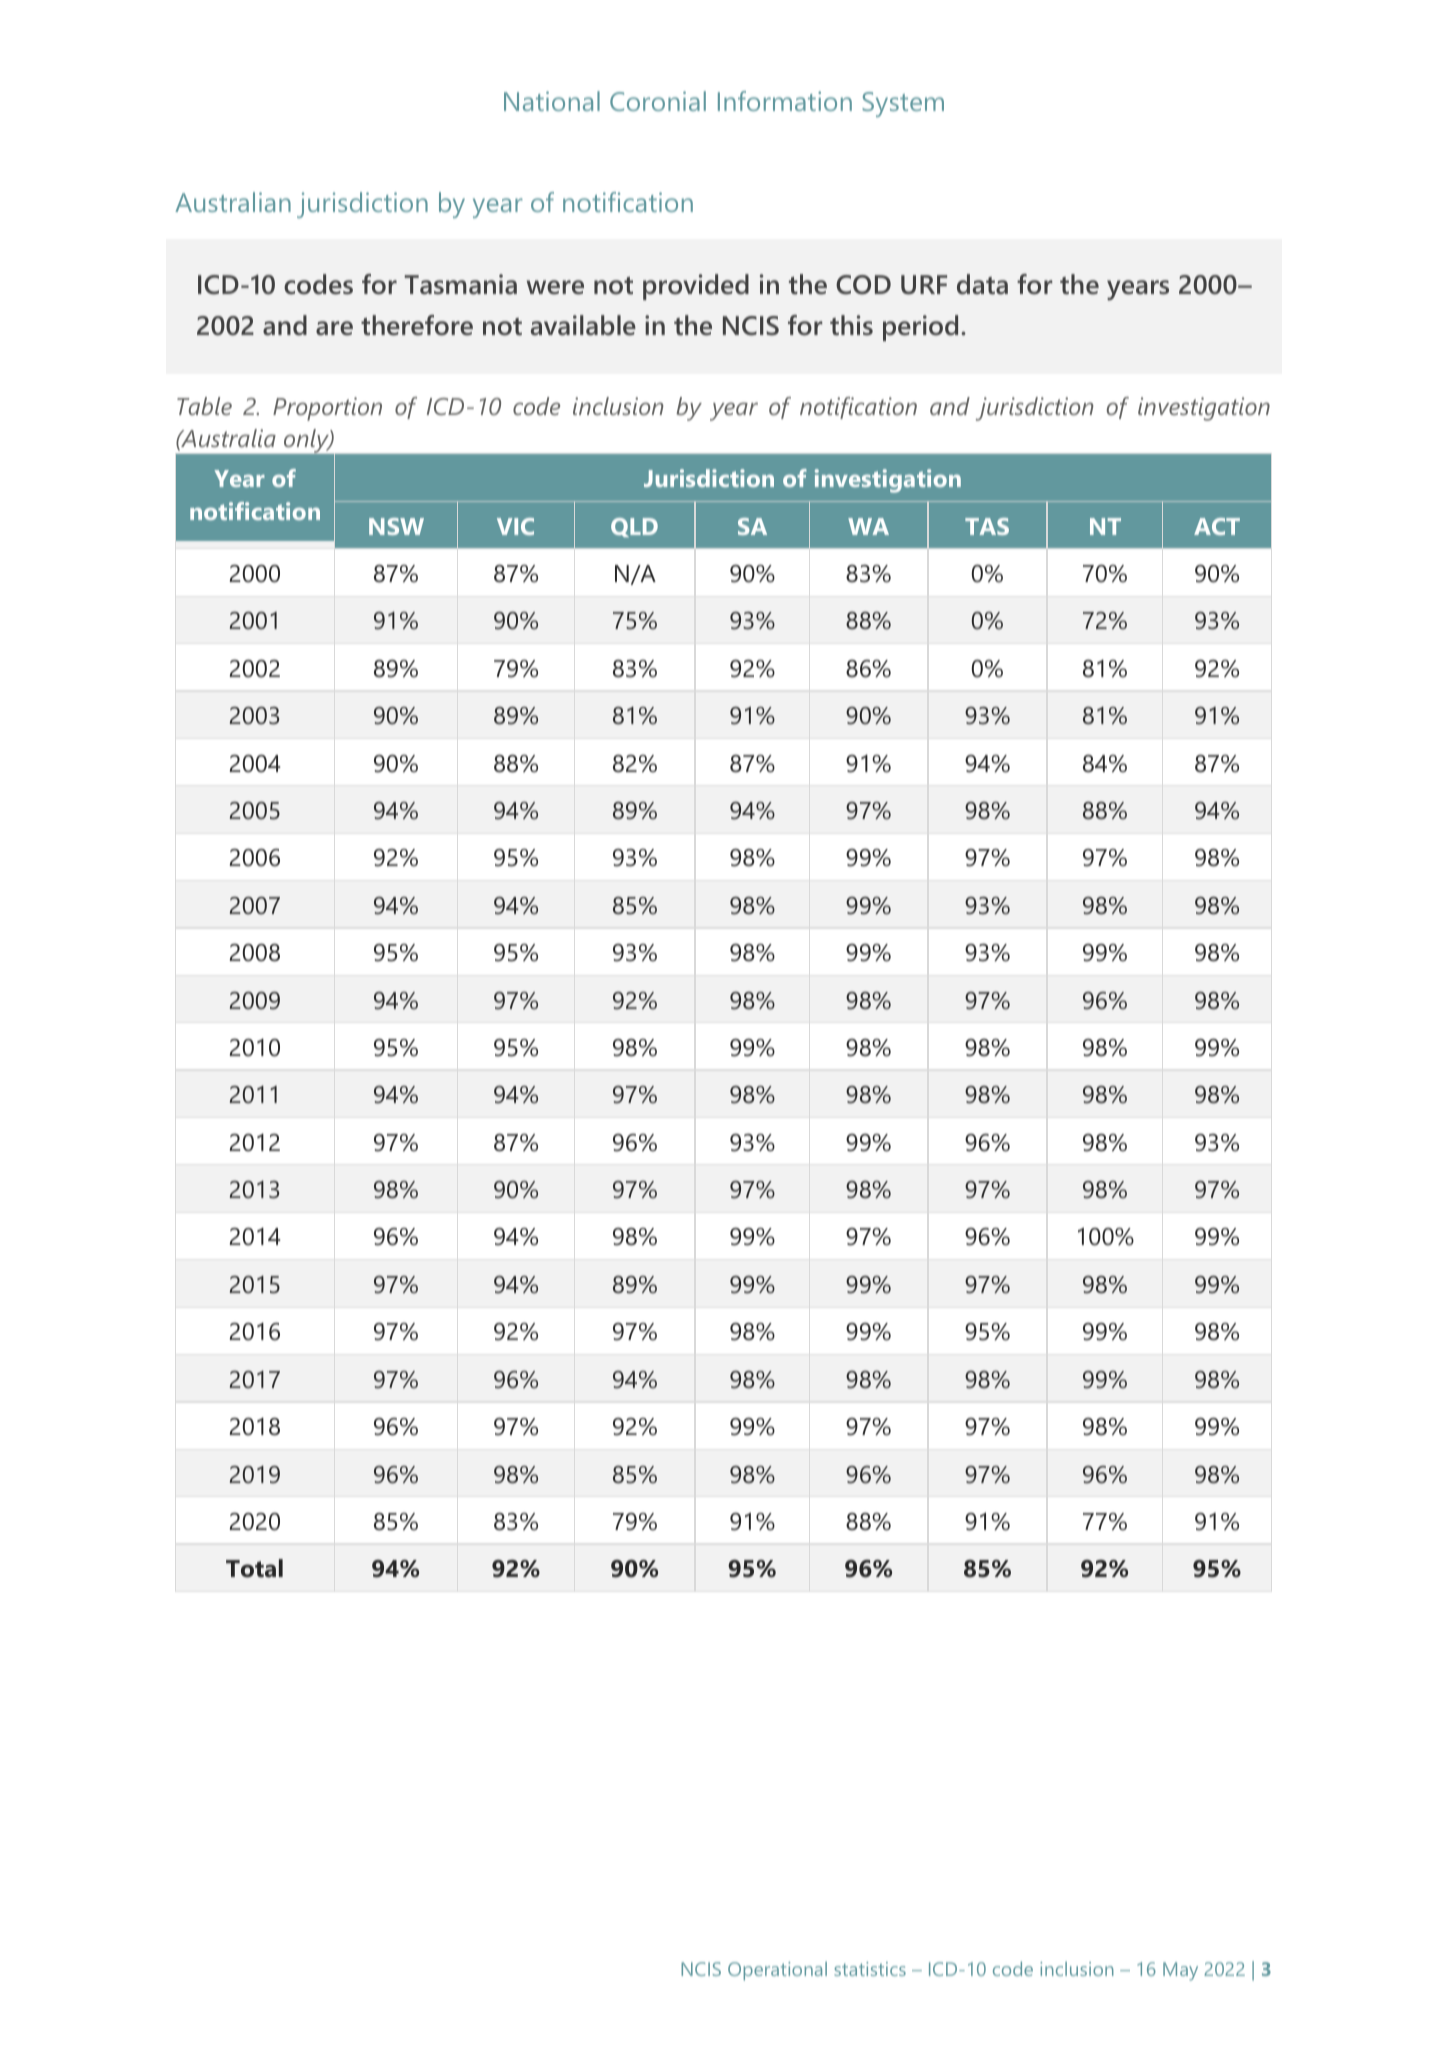  I want to click on Total, so click(254, 1568).
